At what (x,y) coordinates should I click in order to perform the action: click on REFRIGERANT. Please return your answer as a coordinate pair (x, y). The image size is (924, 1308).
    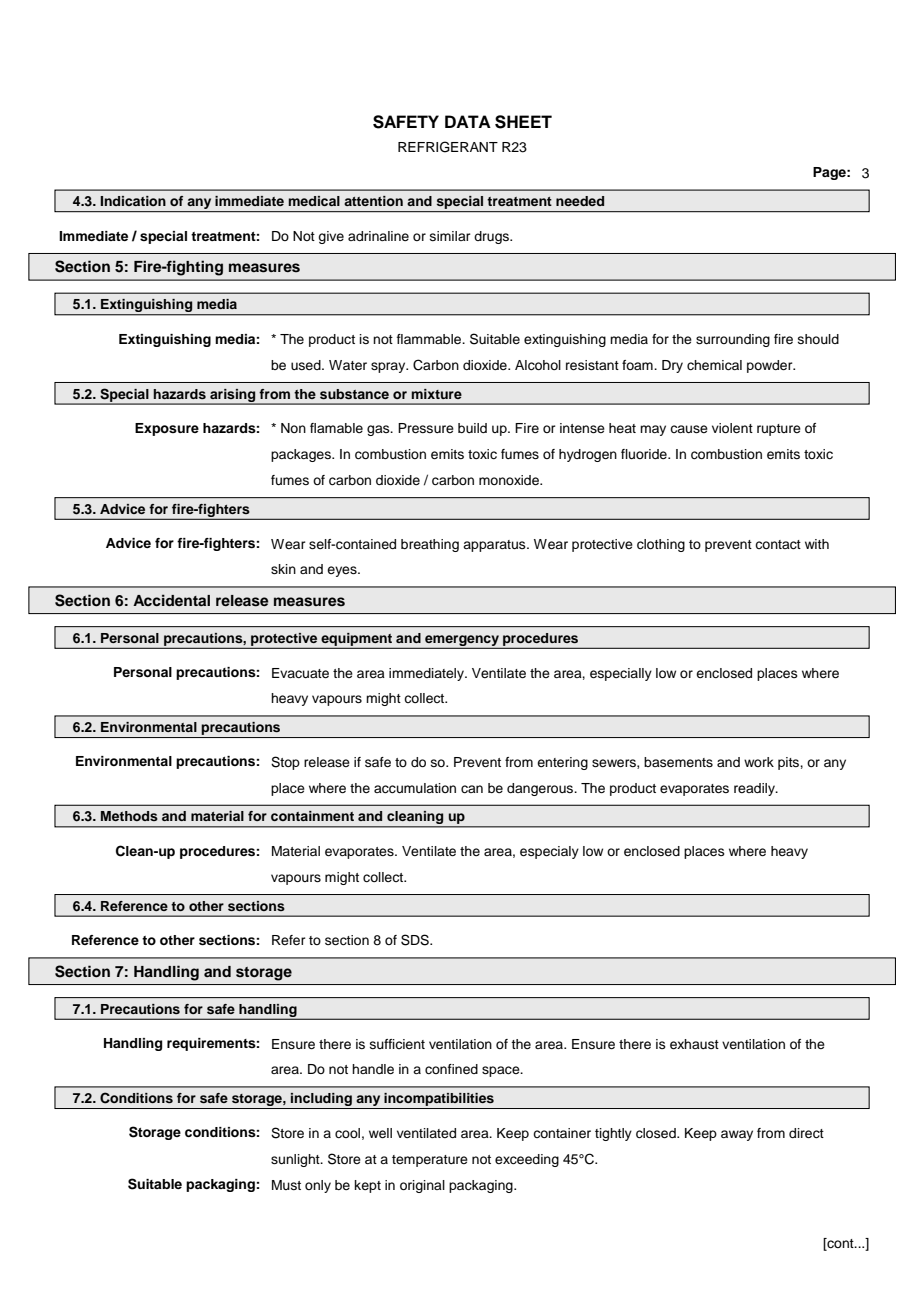
    Looking at the image, I should click on (448, 147).
